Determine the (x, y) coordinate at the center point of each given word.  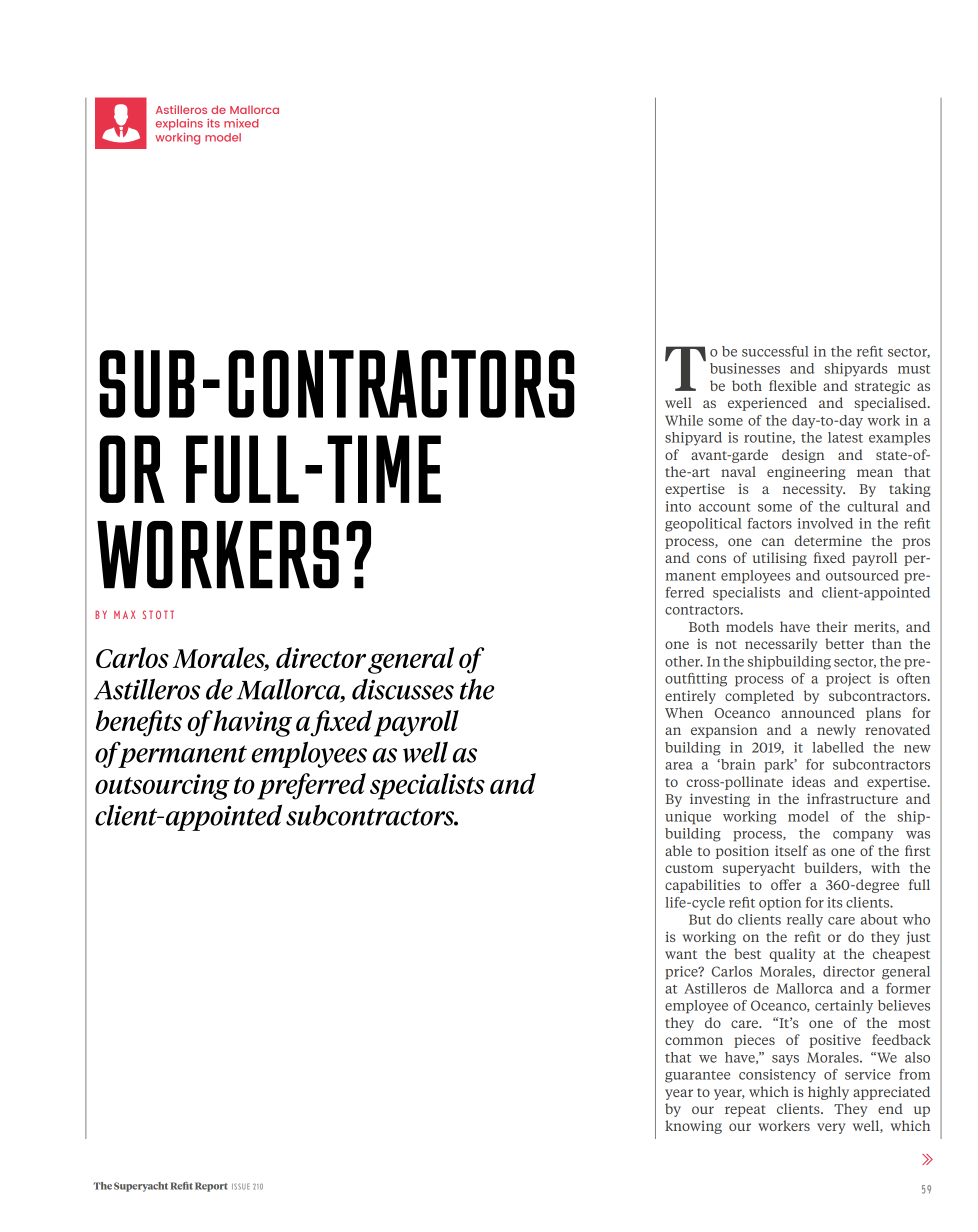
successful (775, 351)
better (844, 643)
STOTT (158, 614)
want (681, 954)
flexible (792, 385)
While (684, 420)
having (252, 723)
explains (179, 125)
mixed (241, 123)
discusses (403, 689)
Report (211, 1187)
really (805, 921)
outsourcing (162, 787)
